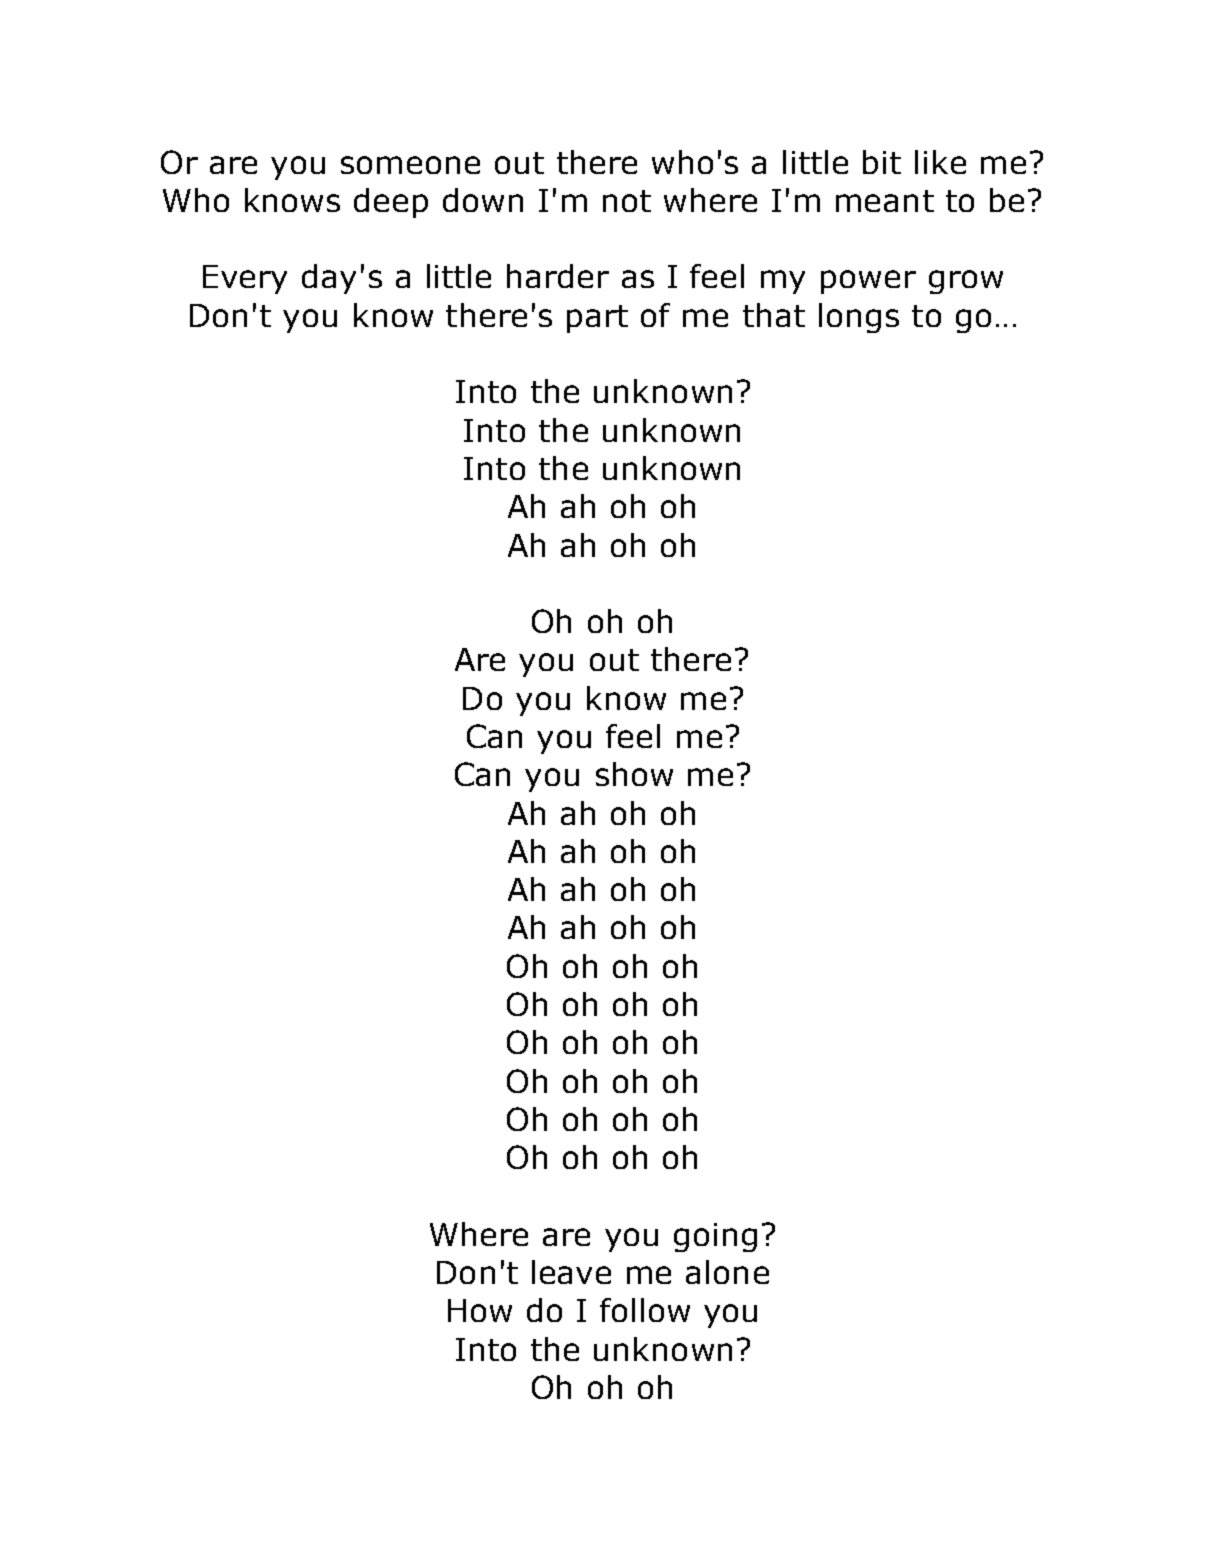 Image resolution: width=1205 pixels, height=1559 pixels. What do you see at coordinates (571, 1272) in the image?
I see `leave` at bounding box center [571, 1272].
